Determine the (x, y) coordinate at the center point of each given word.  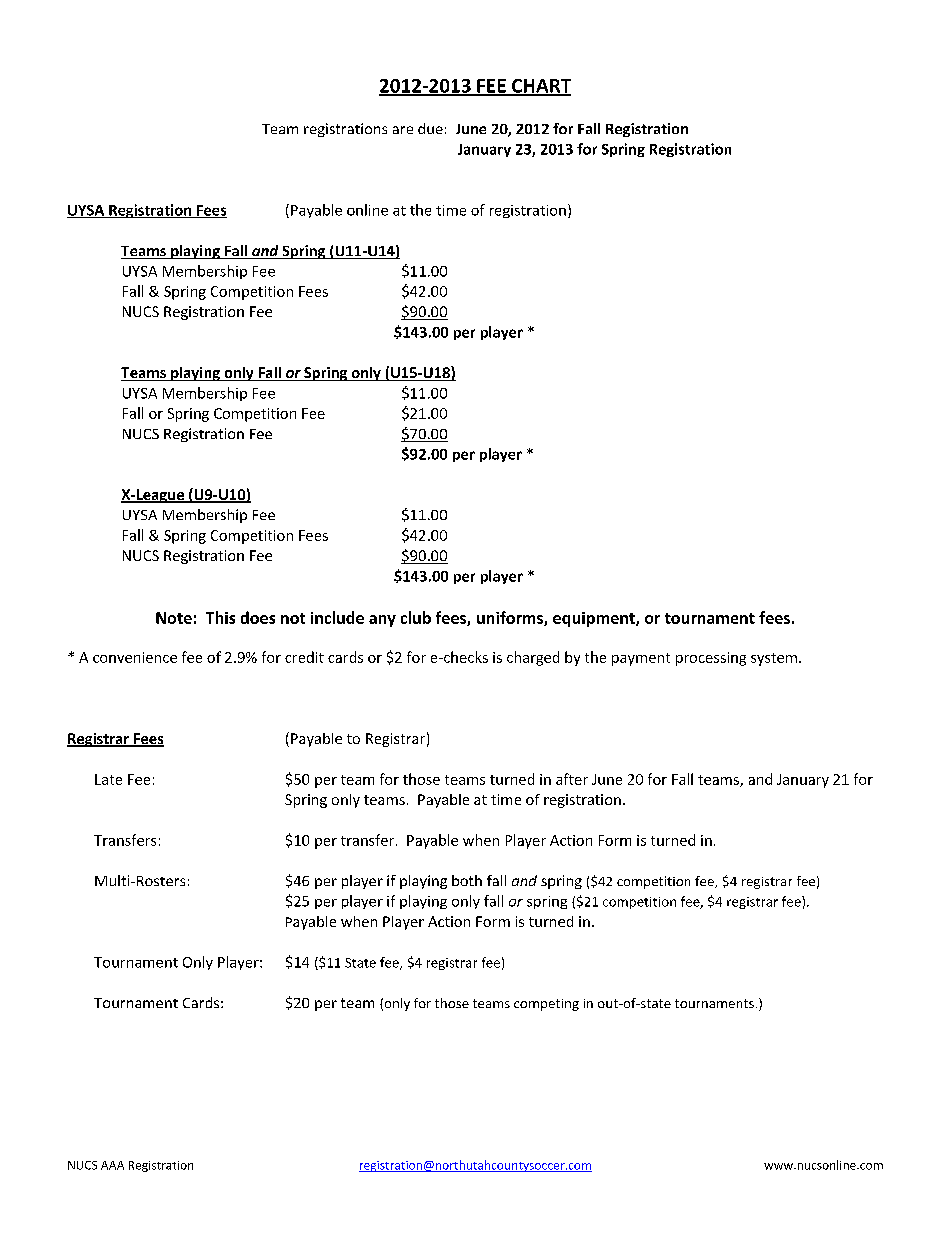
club (416, 617)
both (467, 880)
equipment (595, 619)
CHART (540, 87)
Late (108, 779)
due (430, 128)
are (403, 130)
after (572, 779)
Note (174, 618)
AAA (112, 1165)
